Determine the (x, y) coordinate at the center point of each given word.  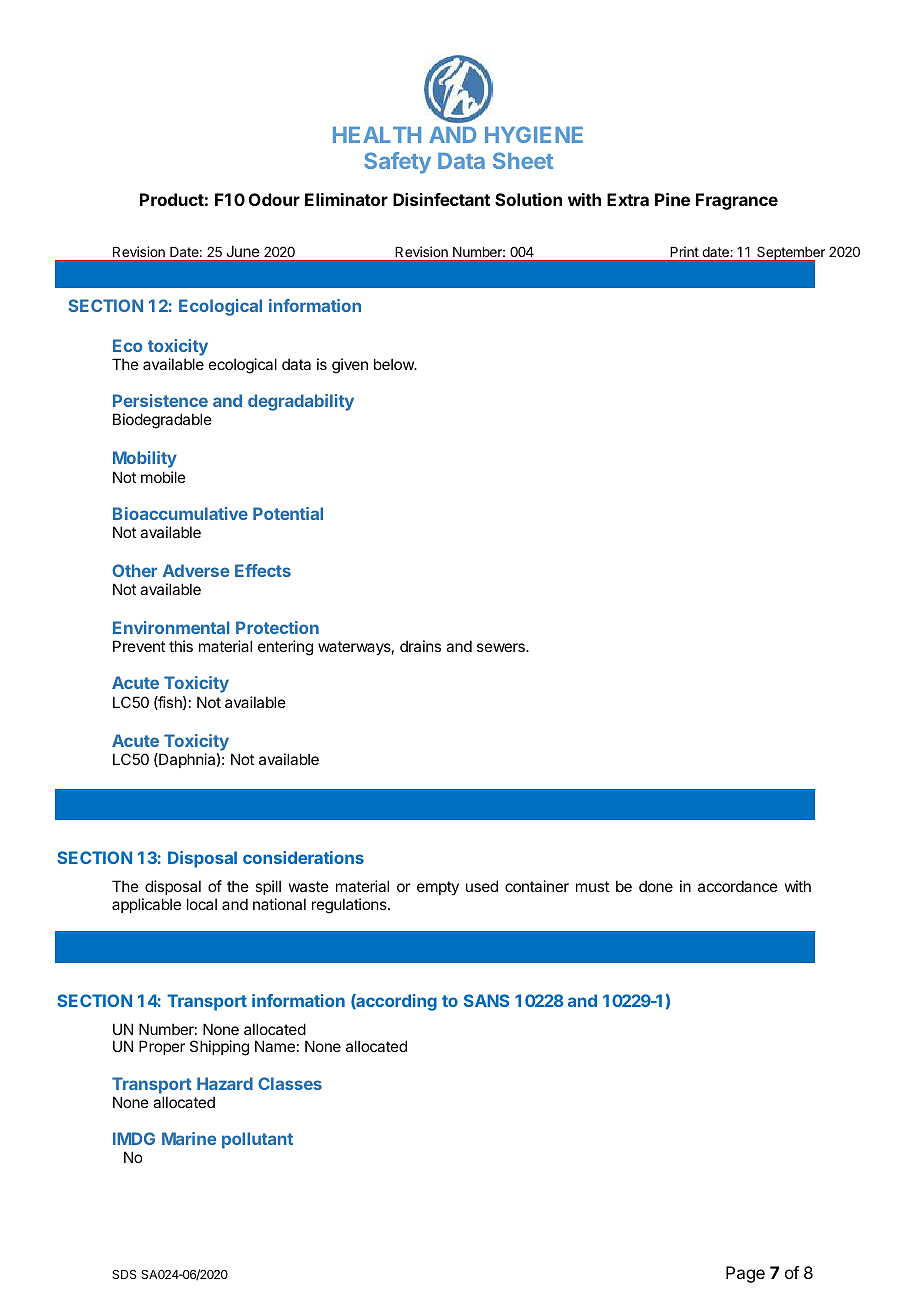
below (395, 364)
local (202, 904)
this (181, 646)
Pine (672, 199)
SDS (124, 1274)
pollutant (257, 1140)
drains (420, 646)
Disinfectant (441, 199)
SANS (486, 1000)
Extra (628, 199)
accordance (738, 886)
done (656, 886)
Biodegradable (162, 421)
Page (745, 1274)
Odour (274, 199)
